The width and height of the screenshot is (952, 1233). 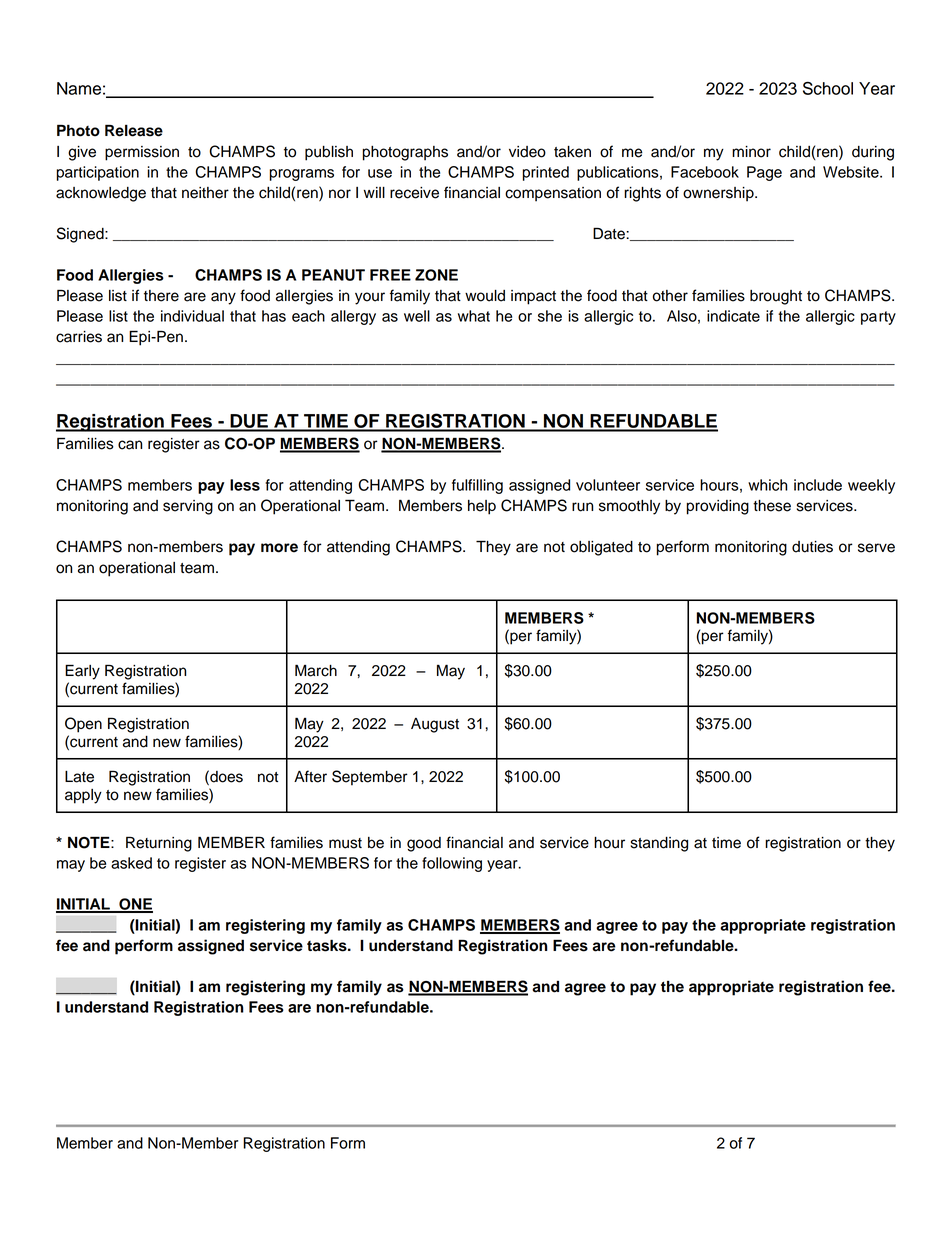 What do you see at coordinates (659, 844) in the screenshot?
I see `standing` at bounding box center [659, 844].
